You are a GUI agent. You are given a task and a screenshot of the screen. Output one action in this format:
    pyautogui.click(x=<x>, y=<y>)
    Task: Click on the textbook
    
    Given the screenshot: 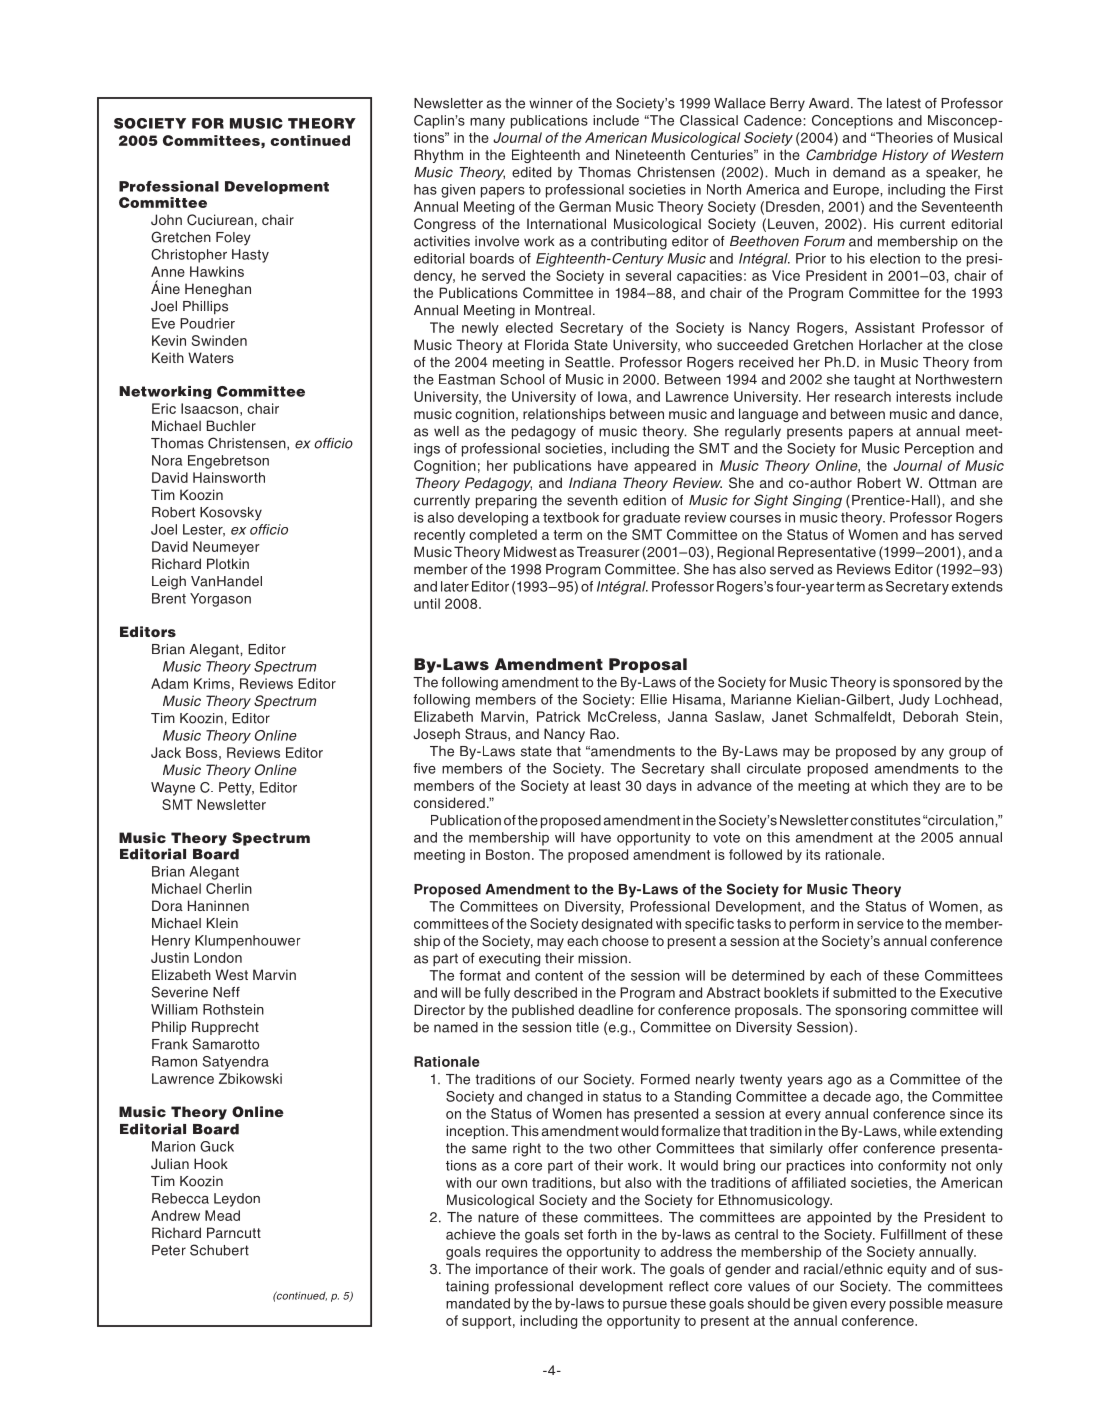 What is the action you would take?
    pyautogui.click(x=571, y=517)
